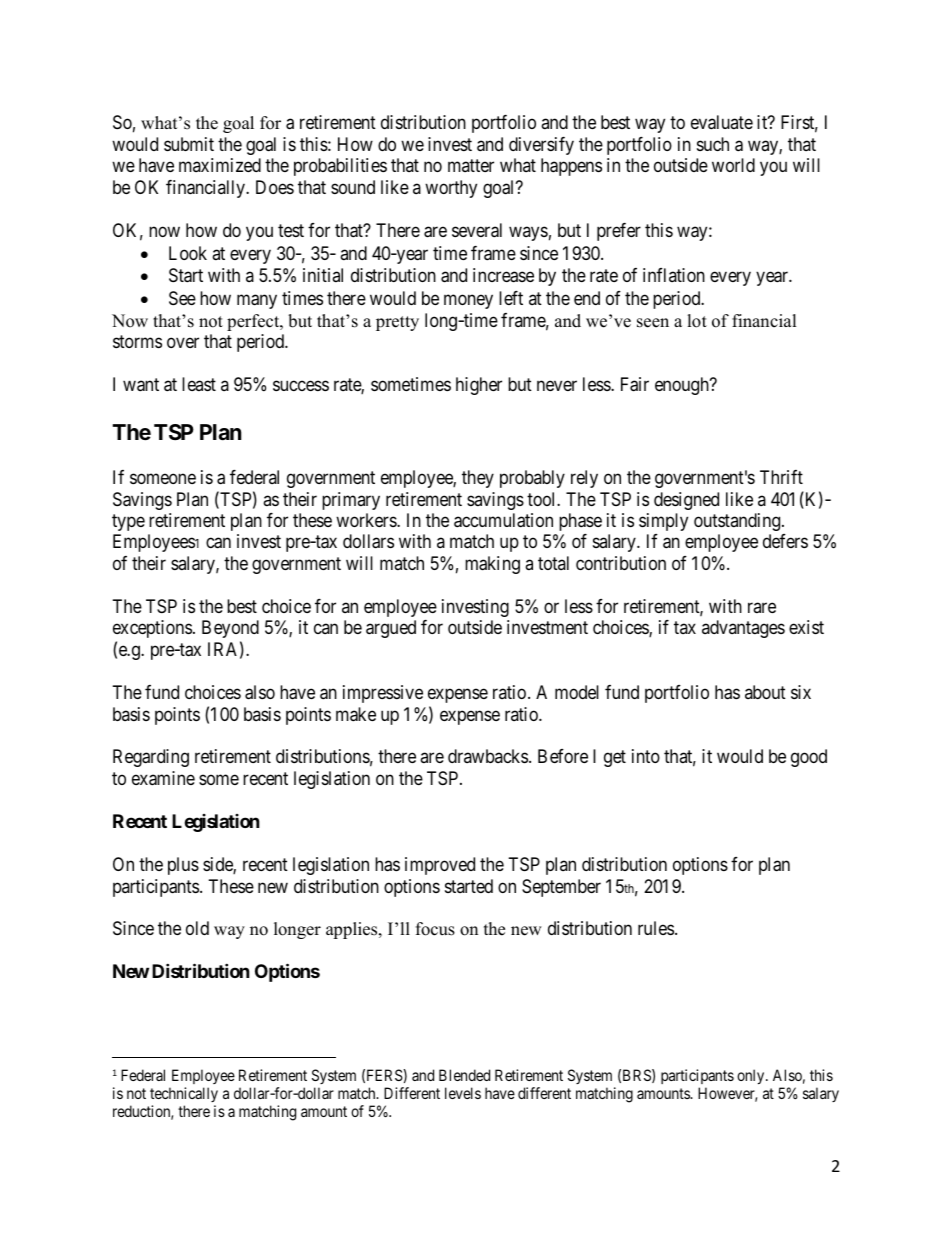 The width and height of the screenshot is (952, 1233). Describe the element at coordinates (479, 386) in the screenshot. I see `higher` at that location.
